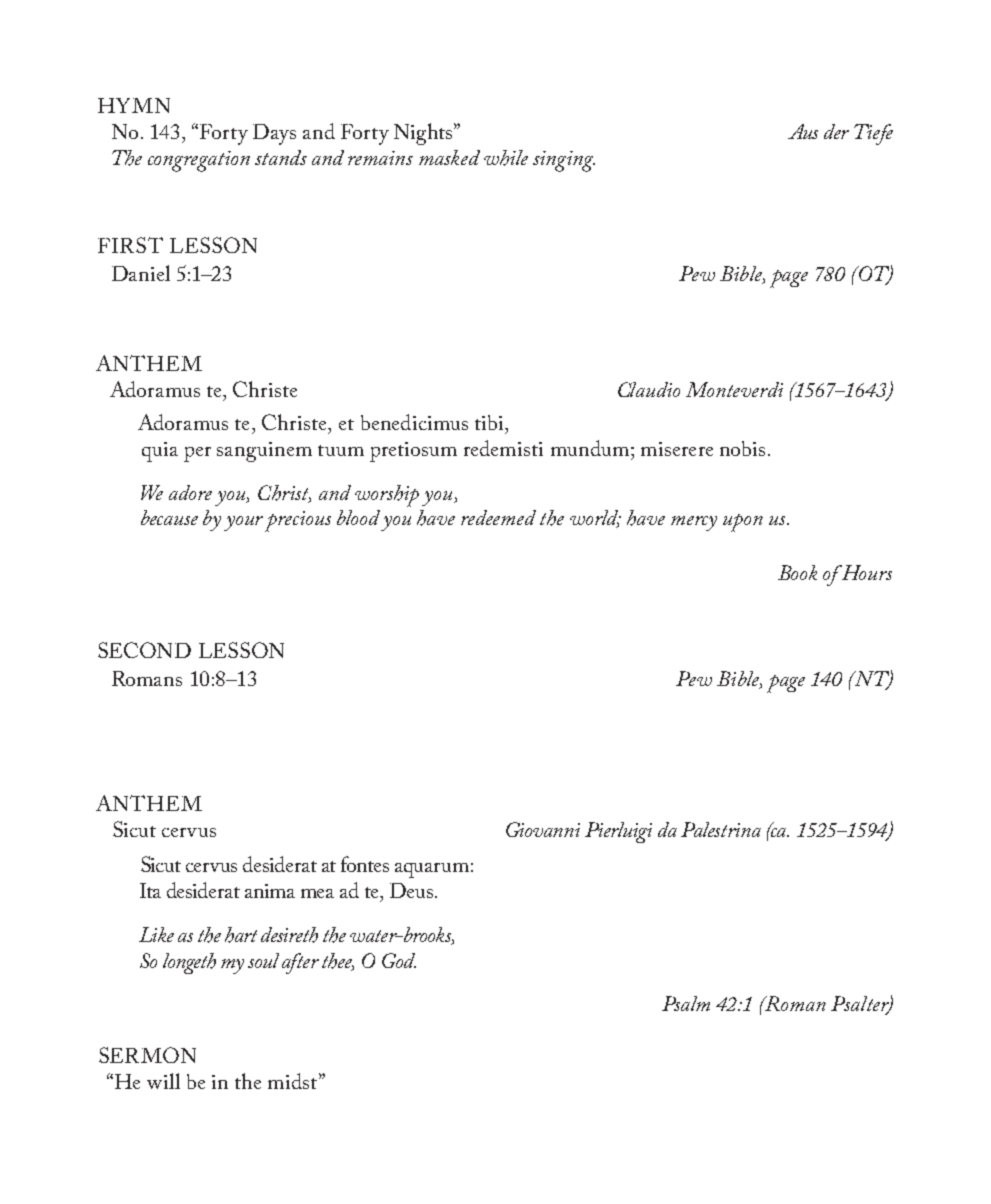 Image resolution: width=991 pixels, height=1204 pixels. I want to click on redeemed, so click(498, 517).
